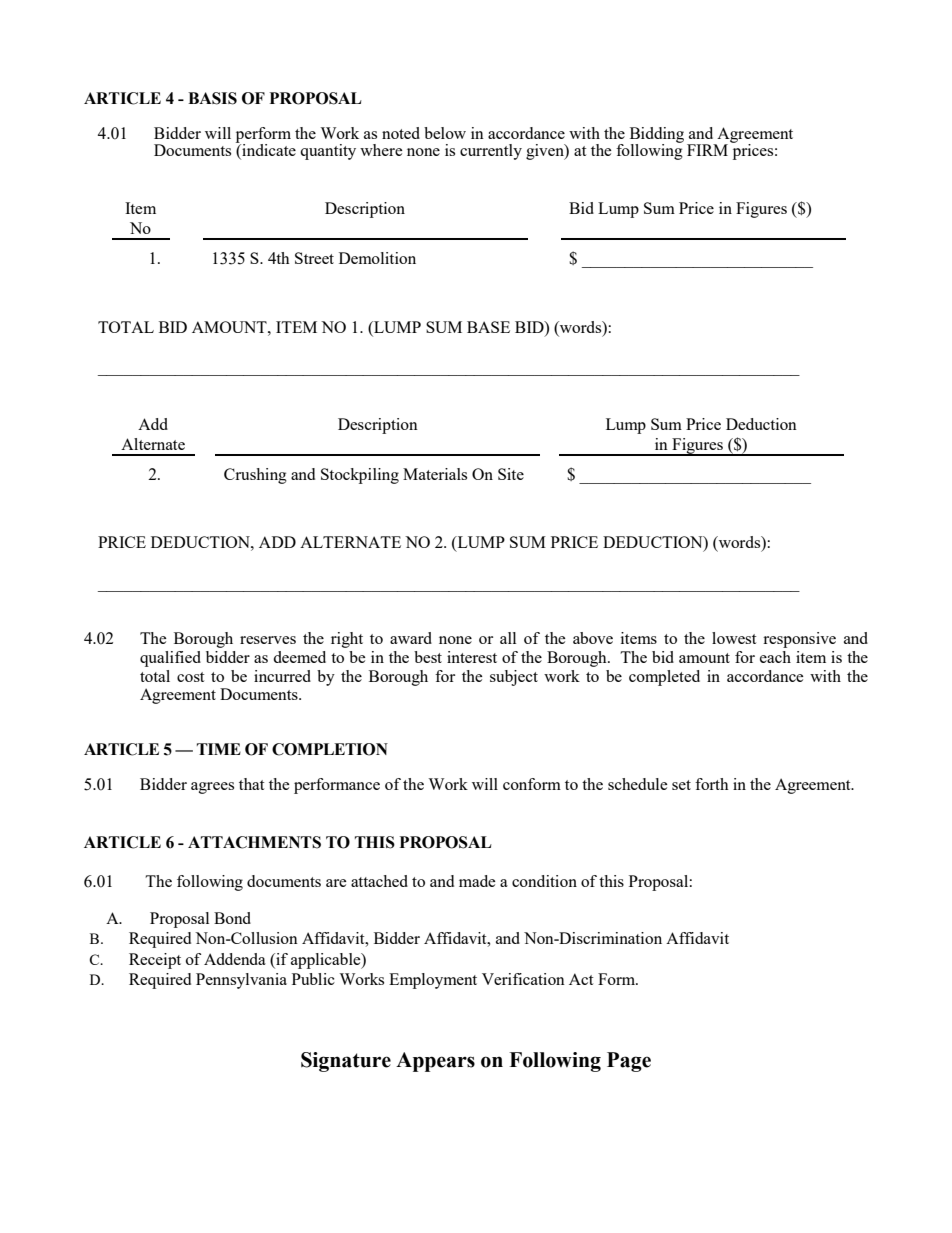  I want to click on Crushing, so click(255, 476).
